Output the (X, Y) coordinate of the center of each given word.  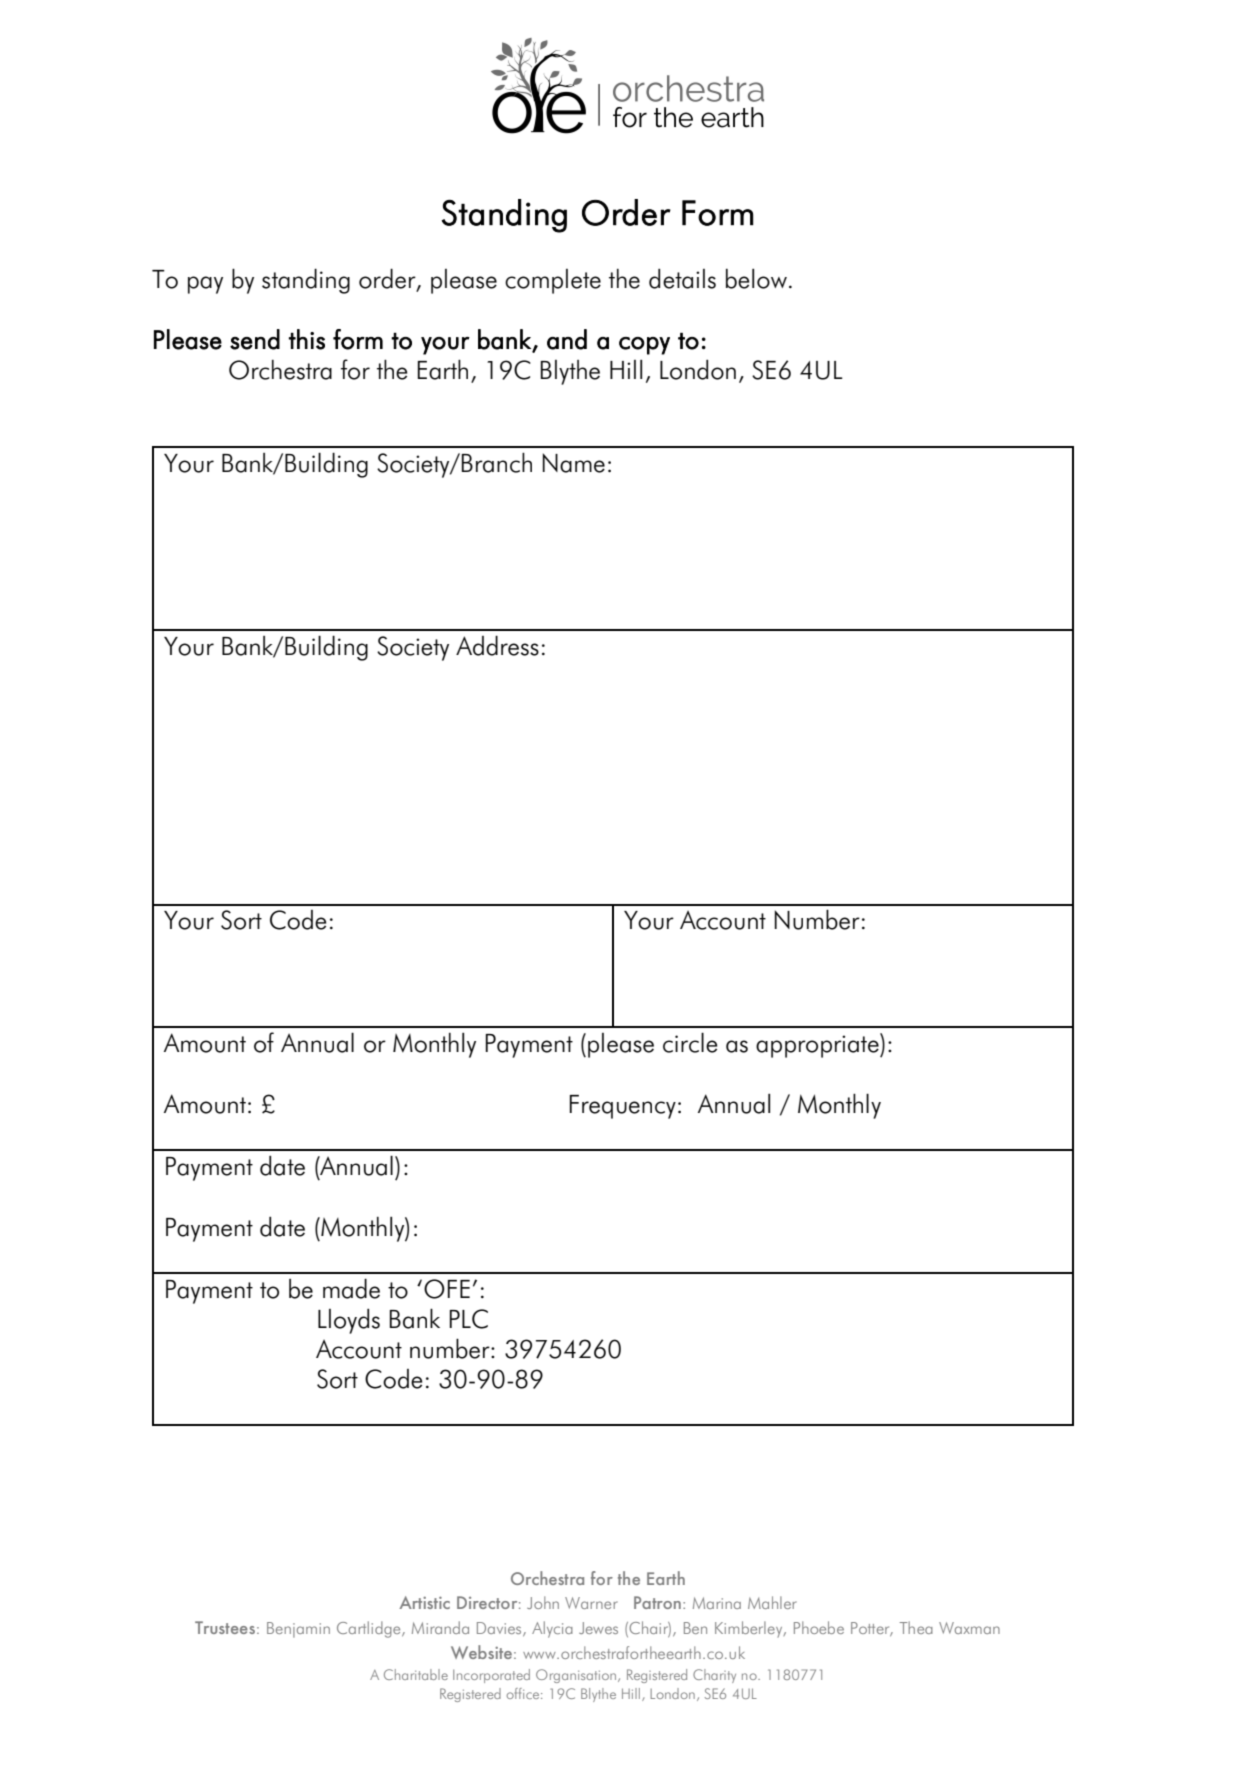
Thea (916, 1627)
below (756, 279)
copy (644, 346)
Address (497, 645)
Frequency (623, 1107)
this (307, 339)
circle (690, 1042)
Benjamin (298, 1630)
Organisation (577, 1676)
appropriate (818, 1045)
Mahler (772, 1602)
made (351, 1288)
